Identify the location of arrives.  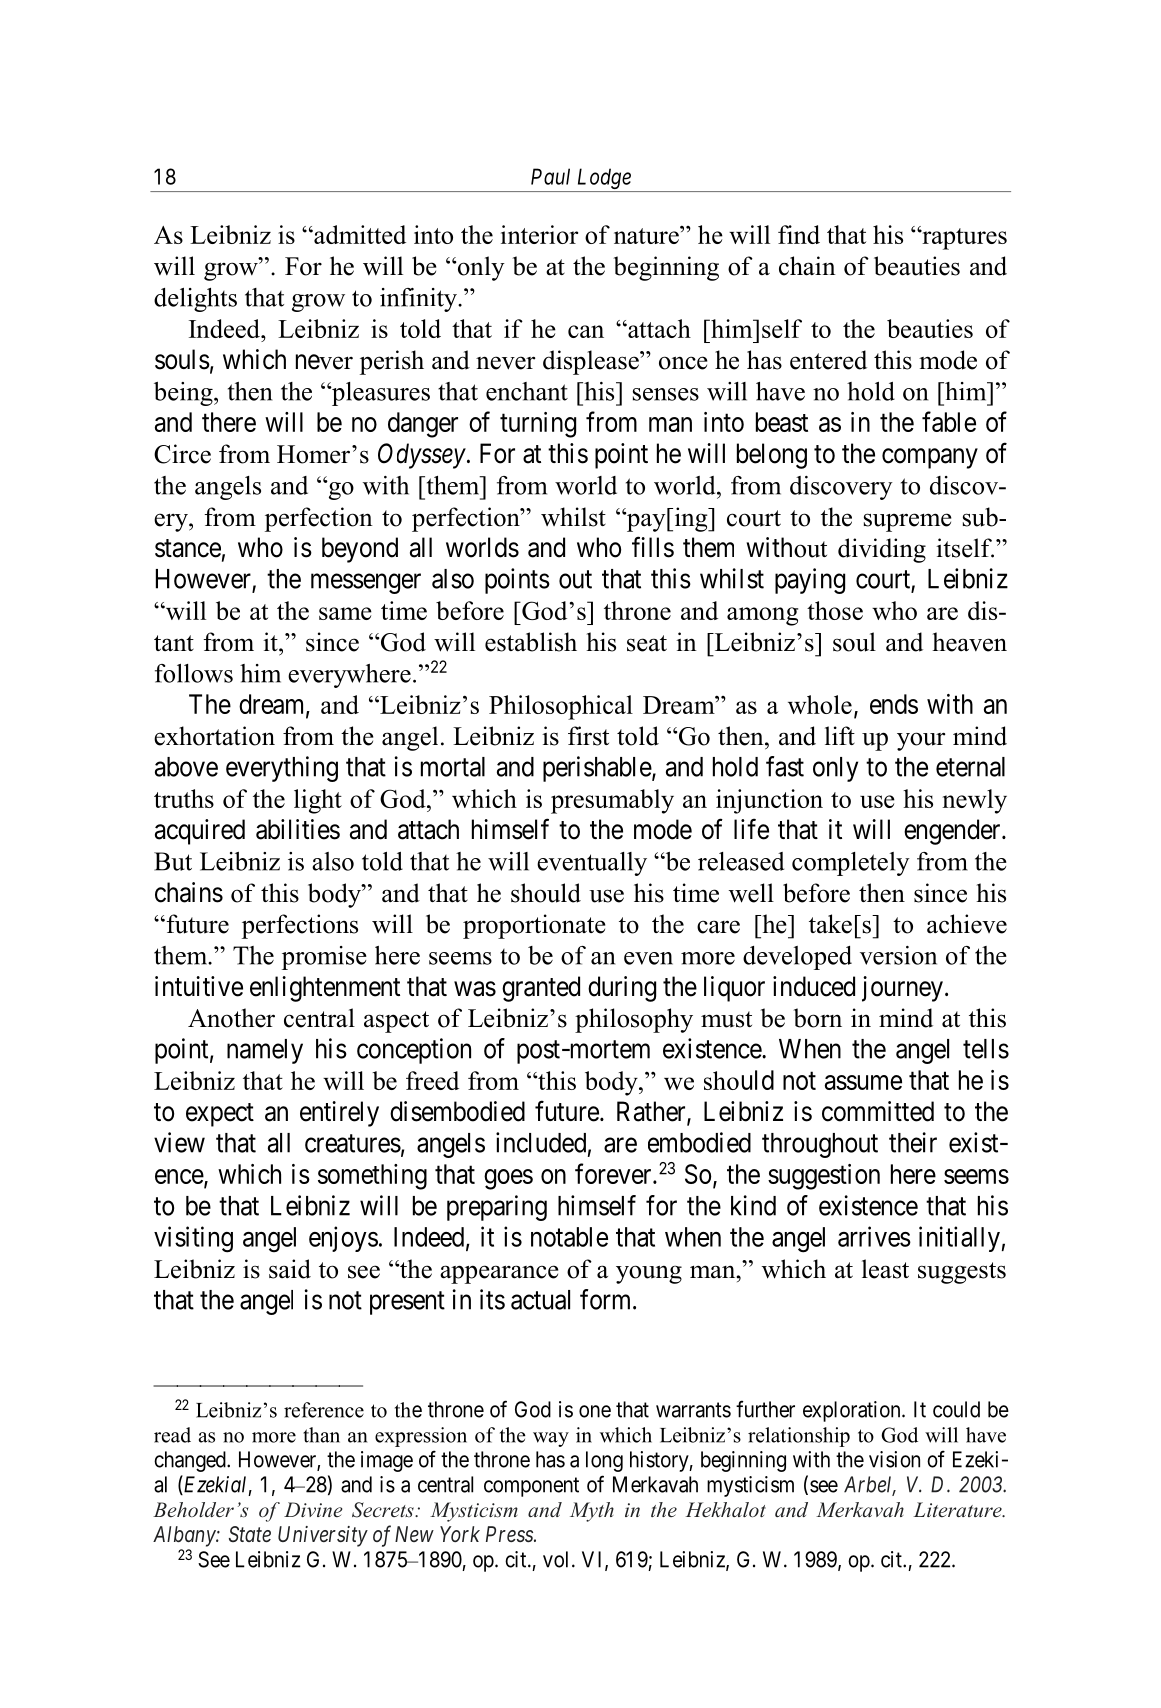
(874, 1236).
